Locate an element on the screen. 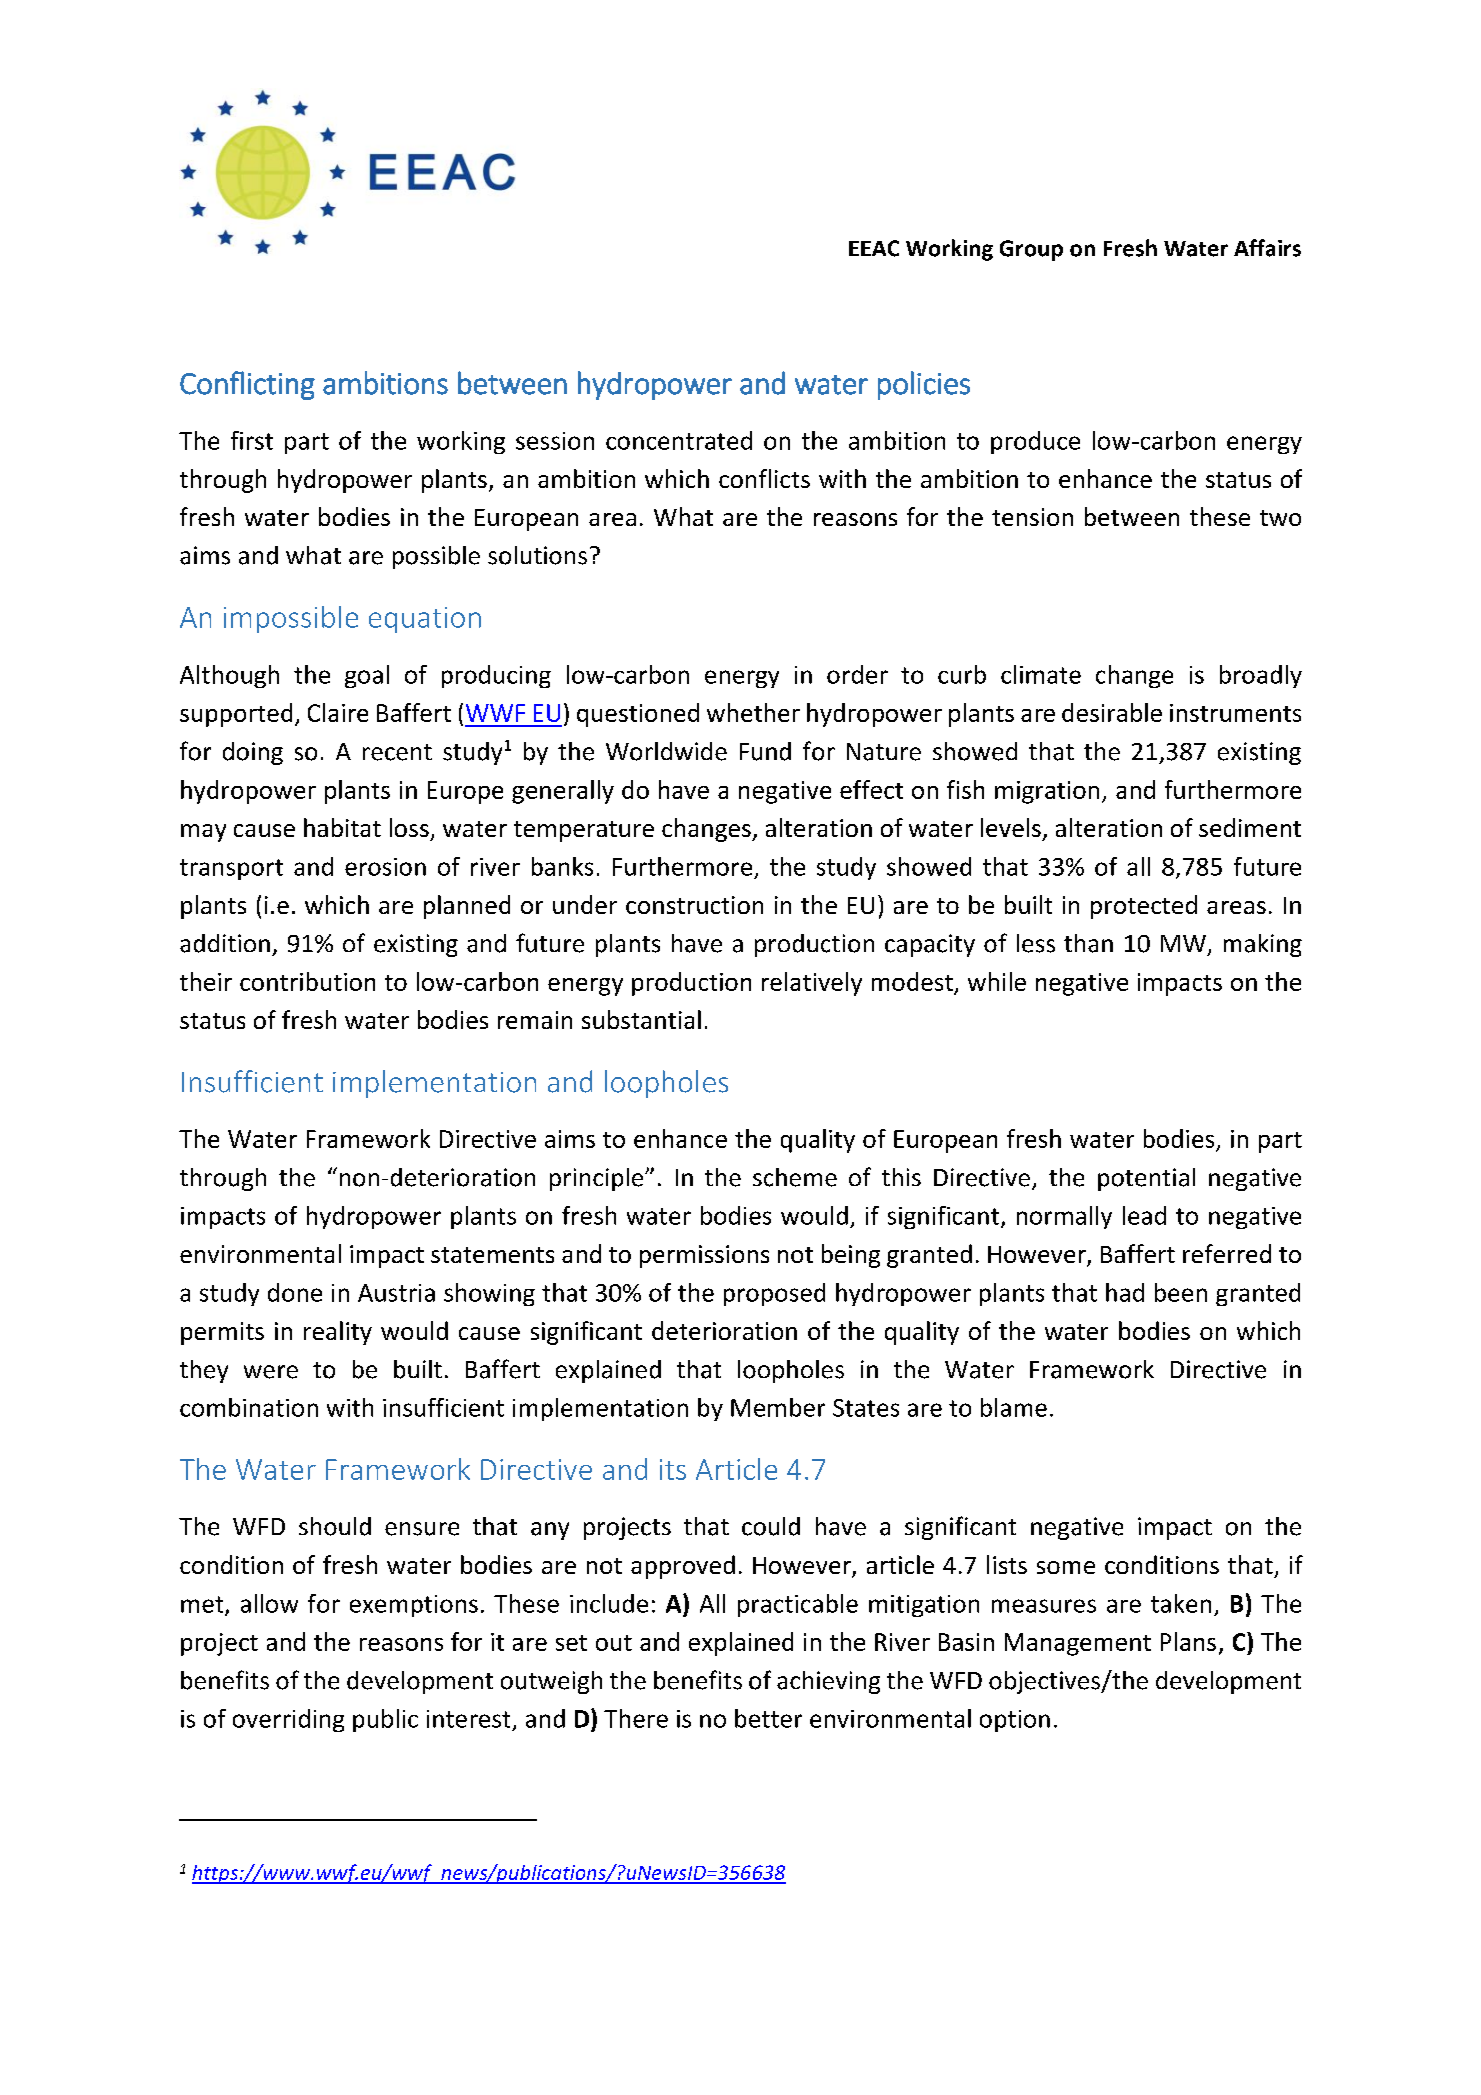  concentrated is located at coordinates (679, 440).
